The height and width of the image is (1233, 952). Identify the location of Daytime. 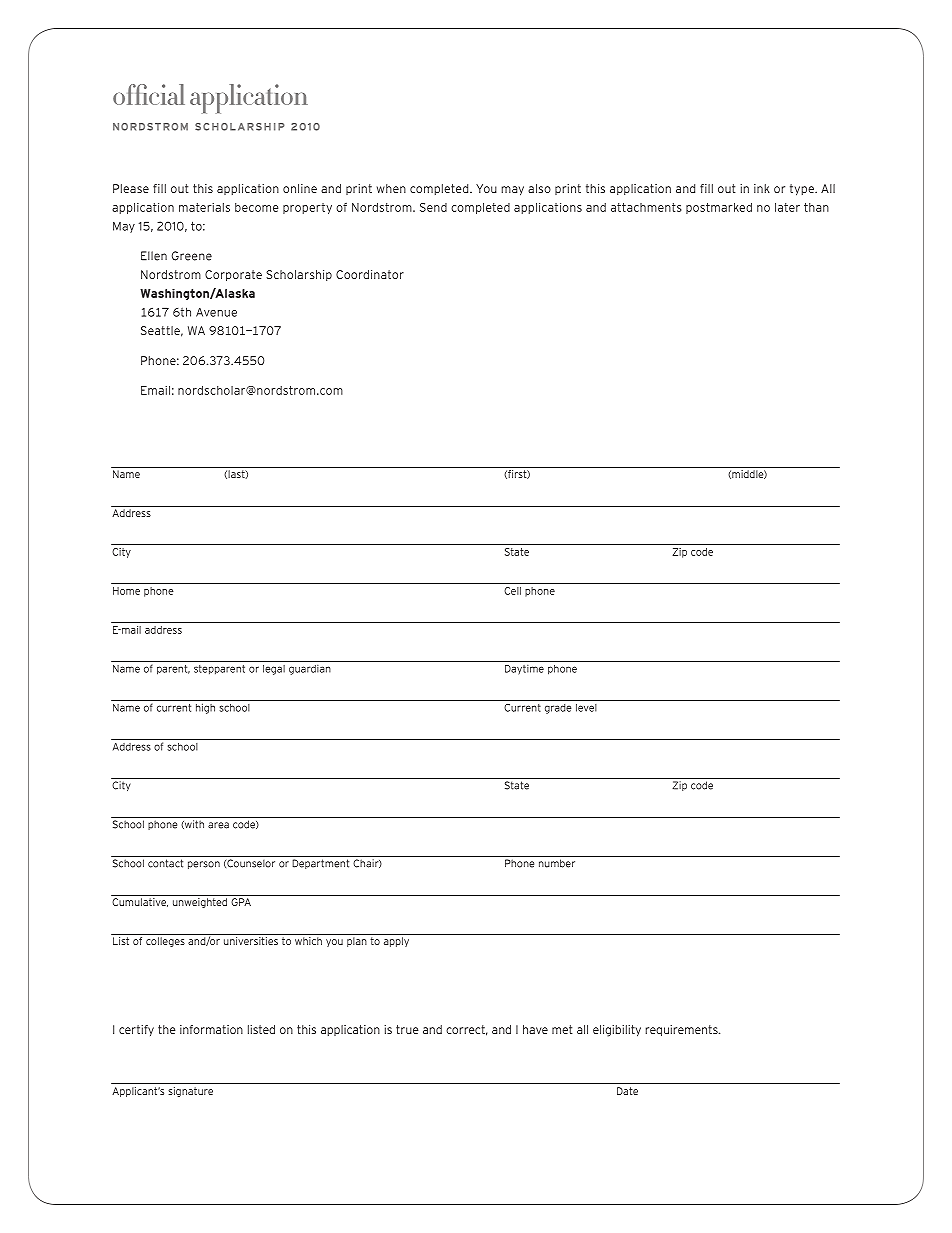
(524, 670).
